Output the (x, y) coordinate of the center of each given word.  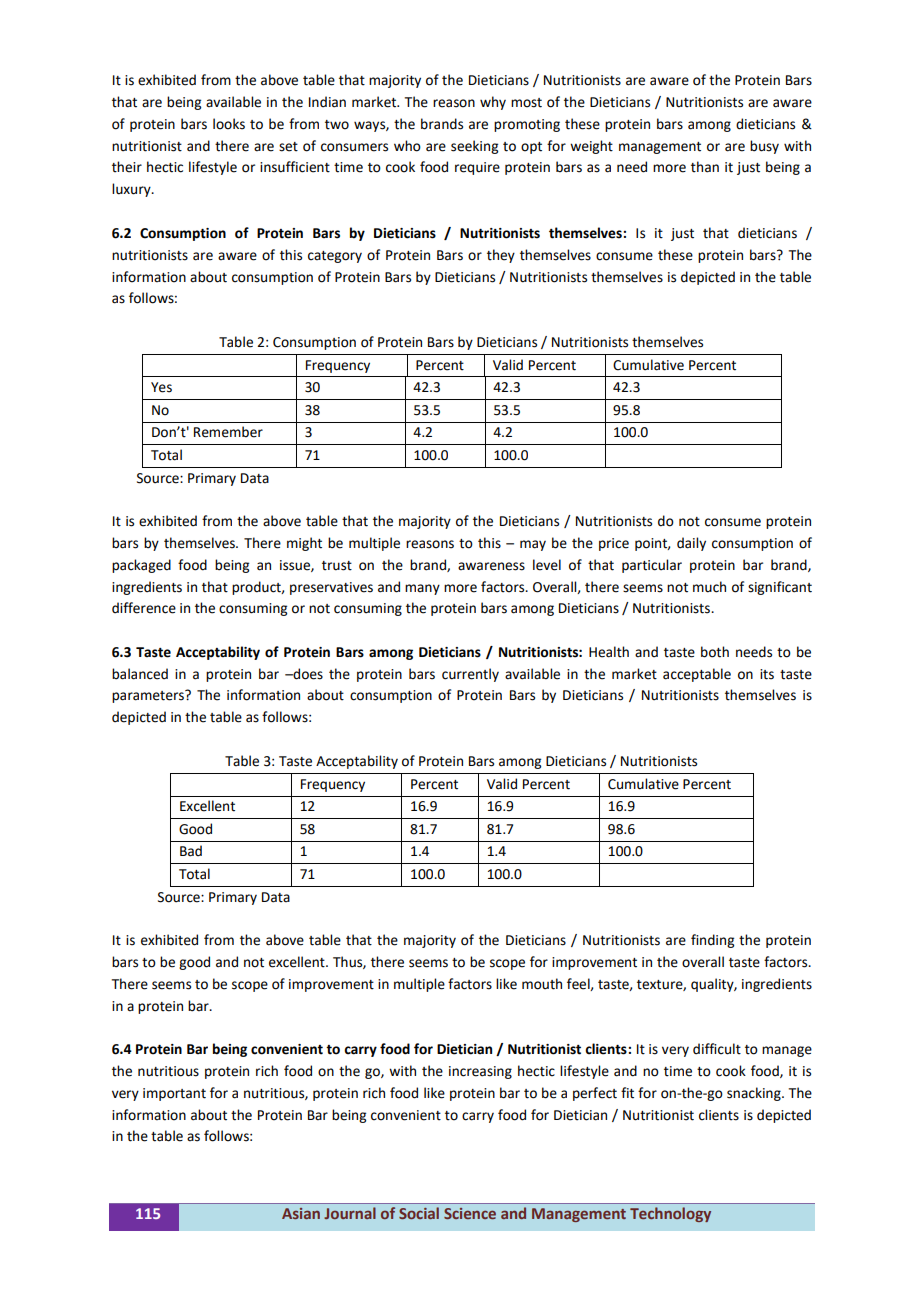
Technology (670, 1214)
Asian (301, 1213)
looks (229, 124)
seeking (474, 147)
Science (470, 1213)
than (705, 167)
